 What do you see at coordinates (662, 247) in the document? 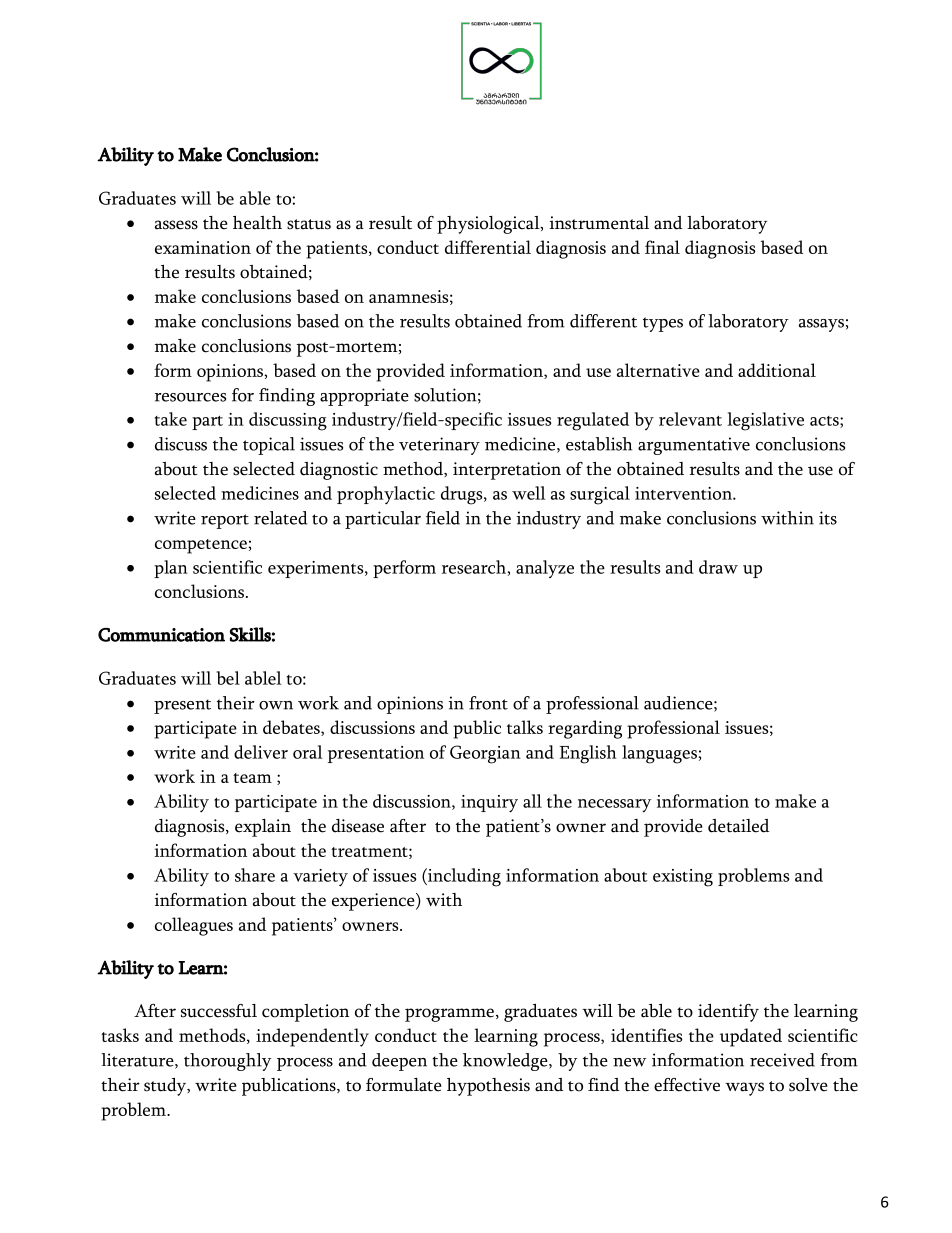
I see `final` at bounding box center [662, 247].
